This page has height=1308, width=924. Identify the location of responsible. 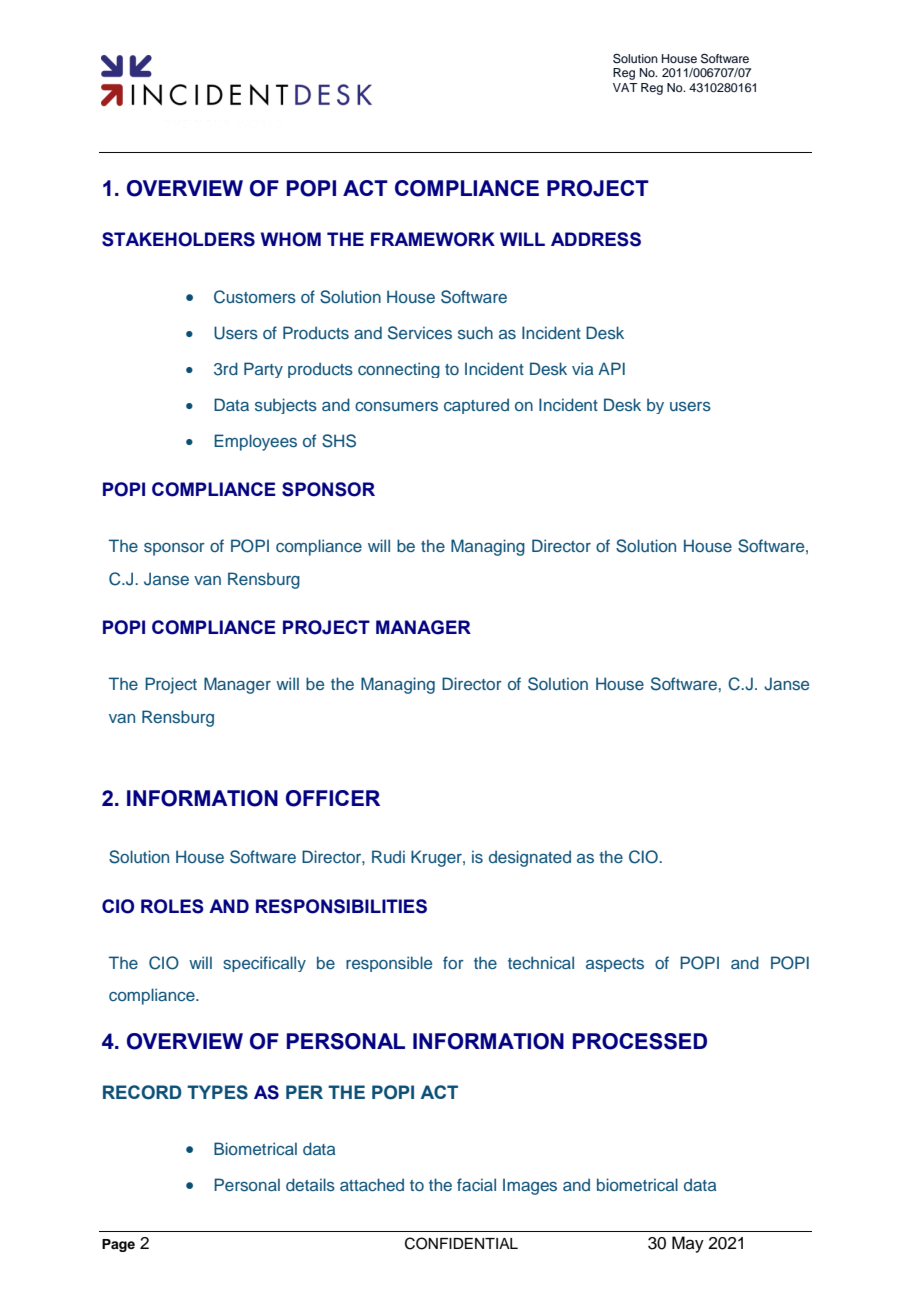
(389, 964).
